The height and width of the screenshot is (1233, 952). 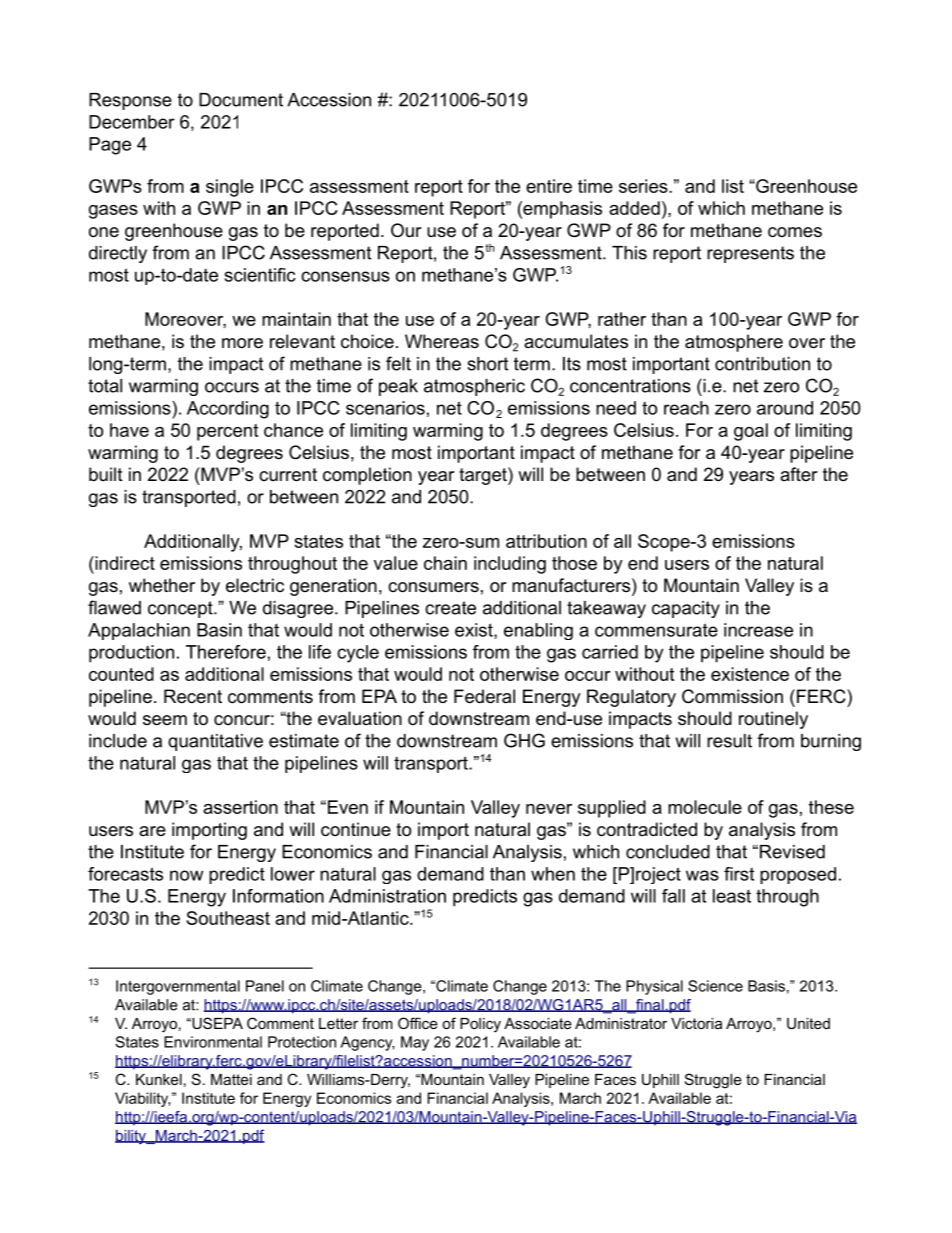 I want to click on December, so click(x=132, y=122).
